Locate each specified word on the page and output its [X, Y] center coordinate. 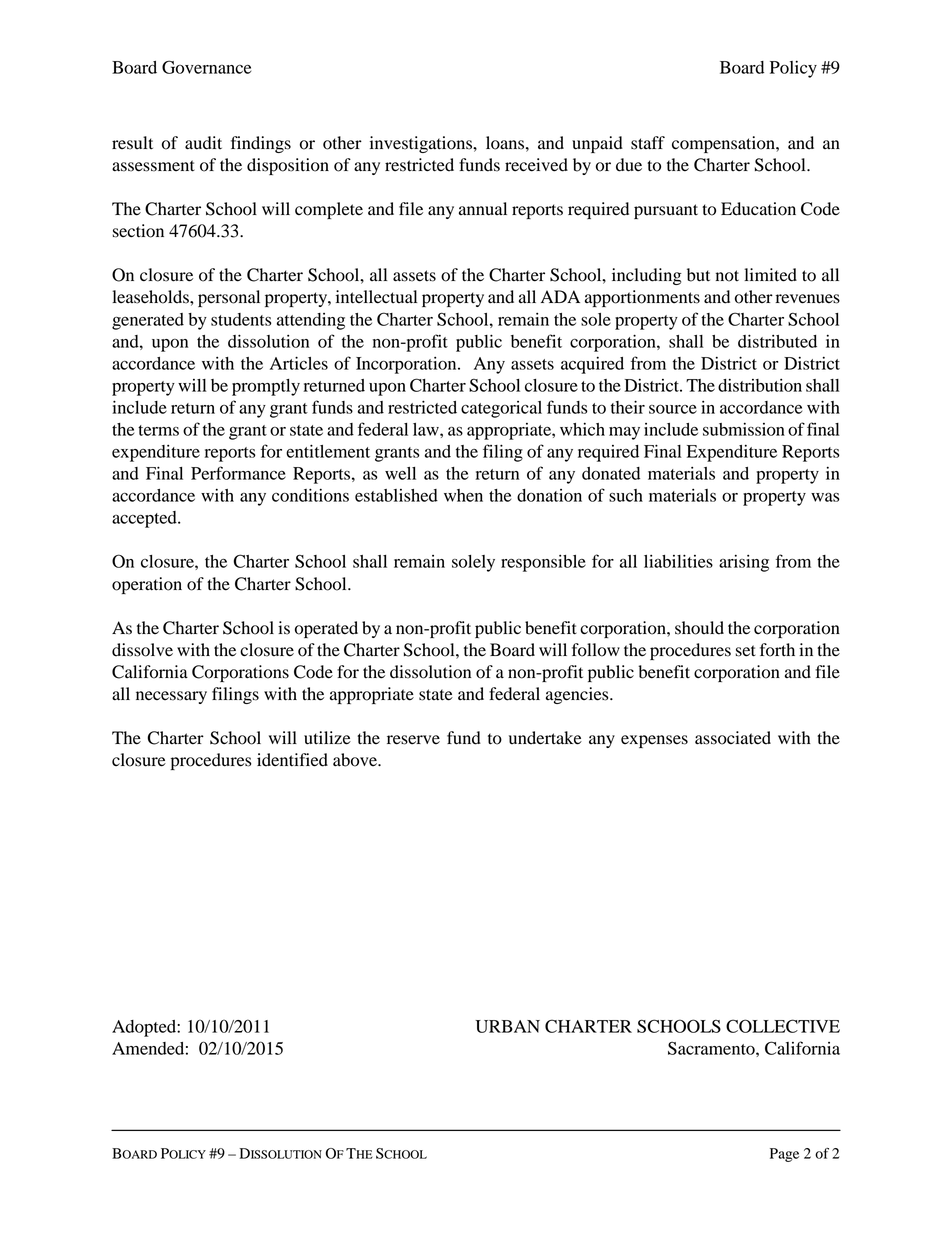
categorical [501, 409]
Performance [238, 473]
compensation [724, 144]
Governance [206, 67]
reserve [413, 740]
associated [733, 738]
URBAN [507, 1026]
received [536, 165]
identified [292, 760]
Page [784, 1155]
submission [744, 429]
